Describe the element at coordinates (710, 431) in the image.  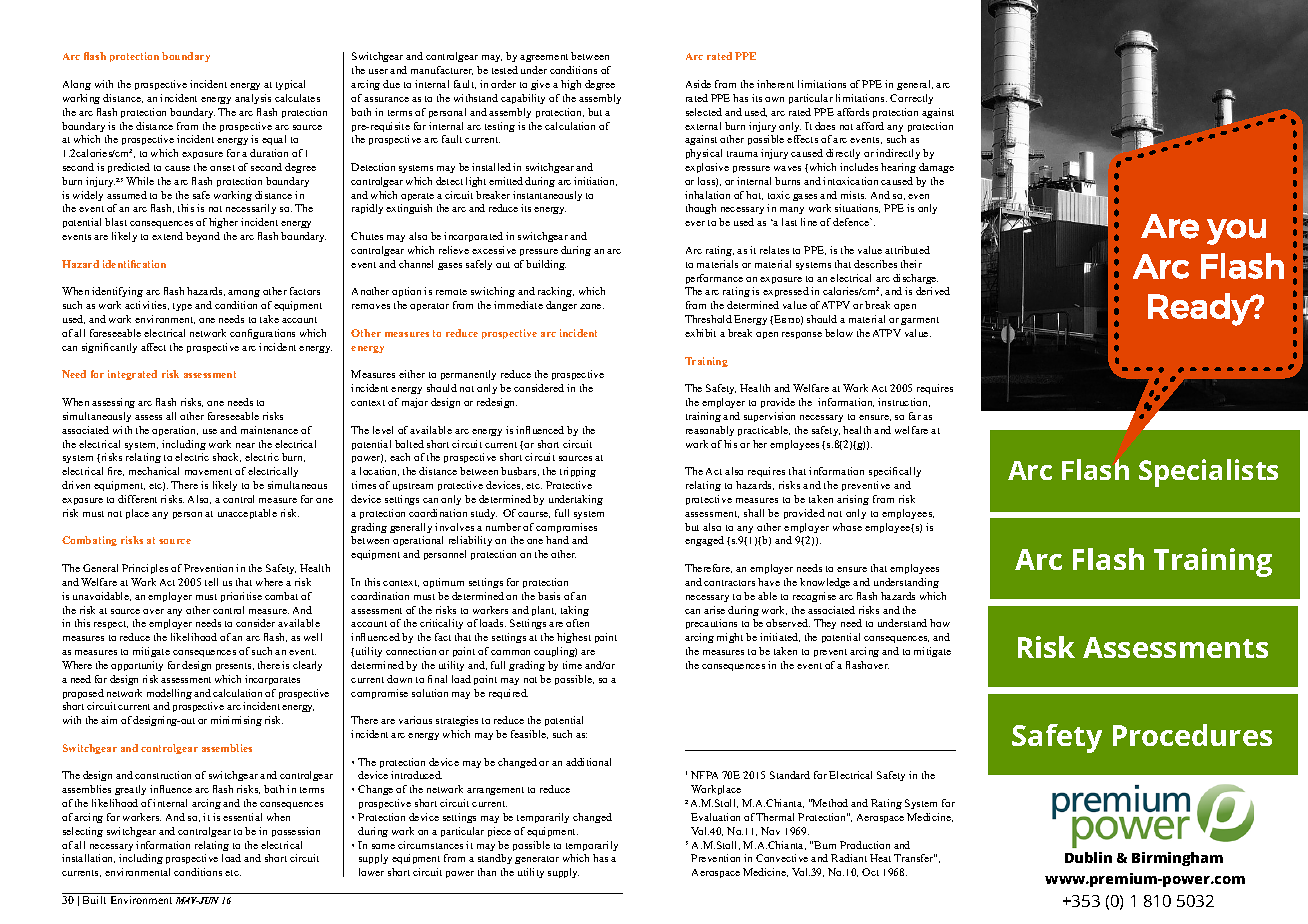
I see `reasonably` at that location.
